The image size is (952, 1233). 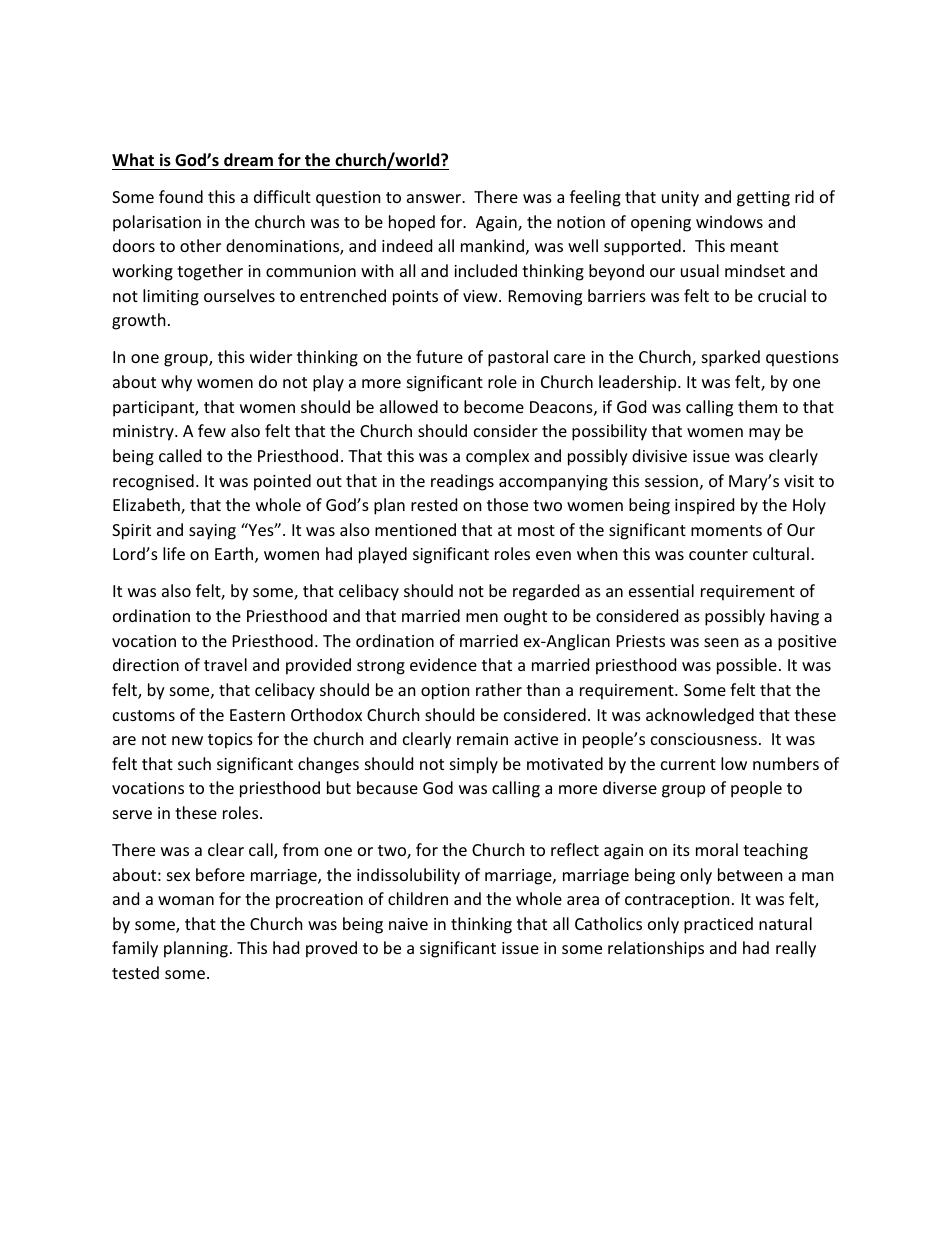 What do you see at coordinates (704, 739) in the image?
I see `consciousness` at bounding box center [704, 739].
